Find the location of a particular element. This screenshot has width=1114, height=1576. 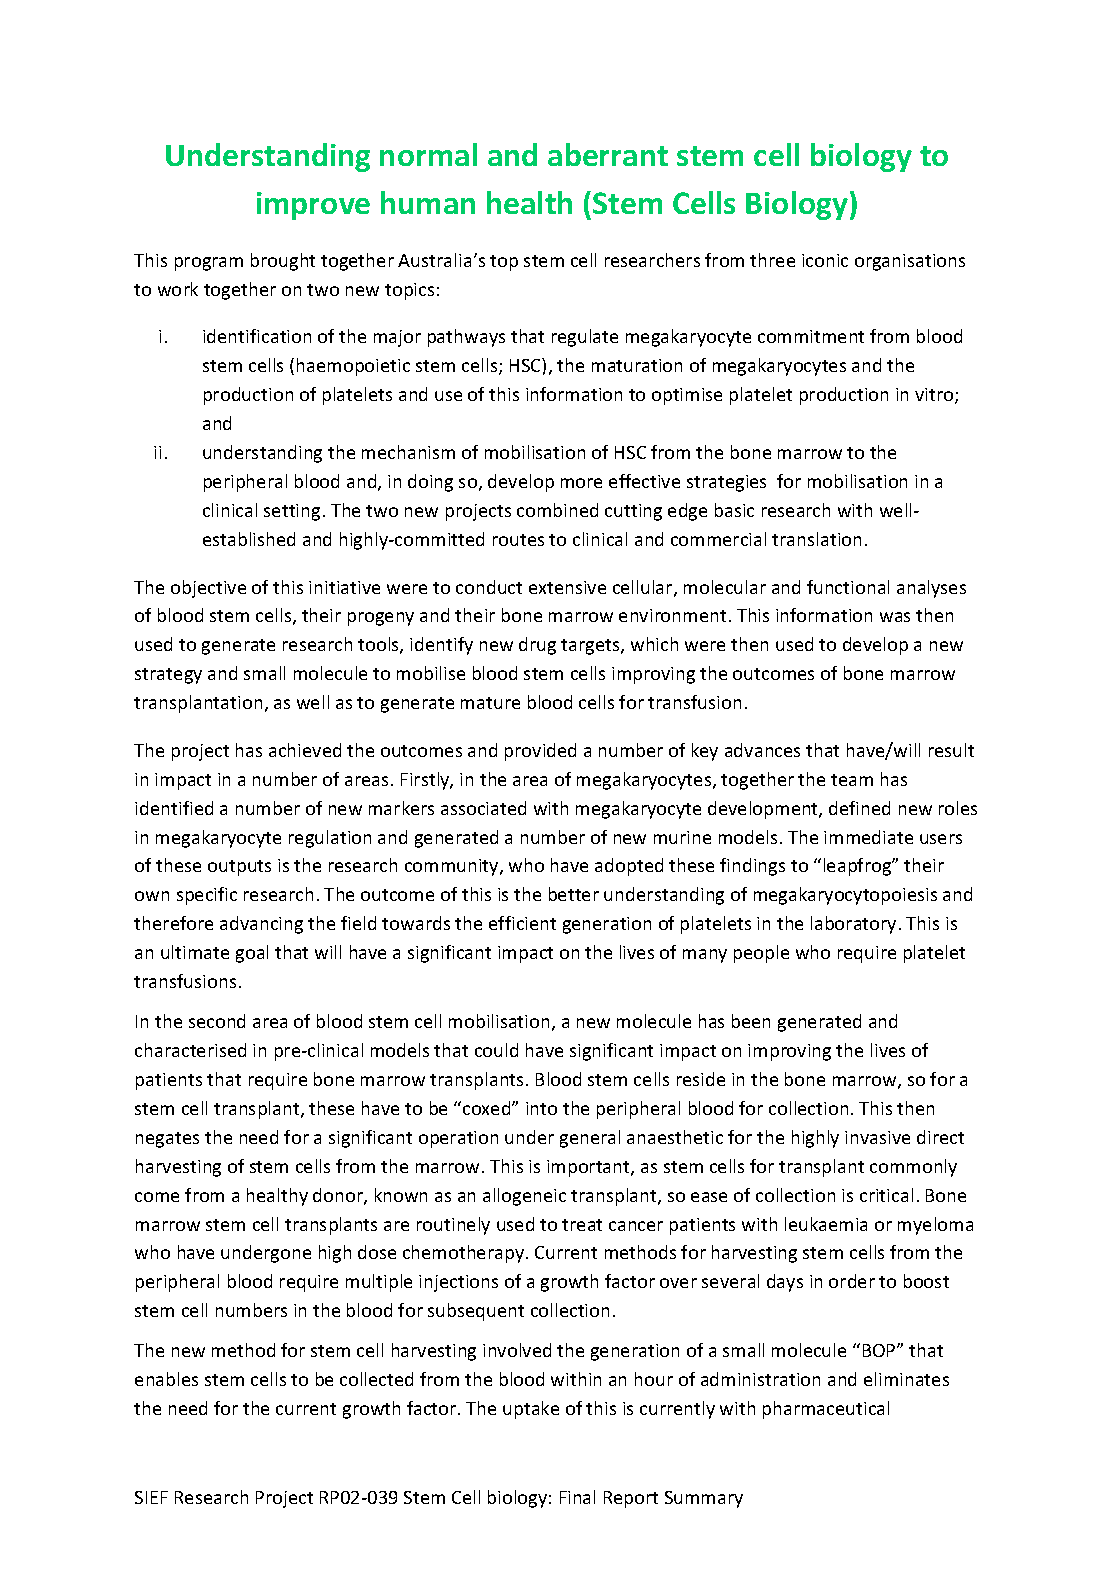

better is located at coordinates (574, 894).
